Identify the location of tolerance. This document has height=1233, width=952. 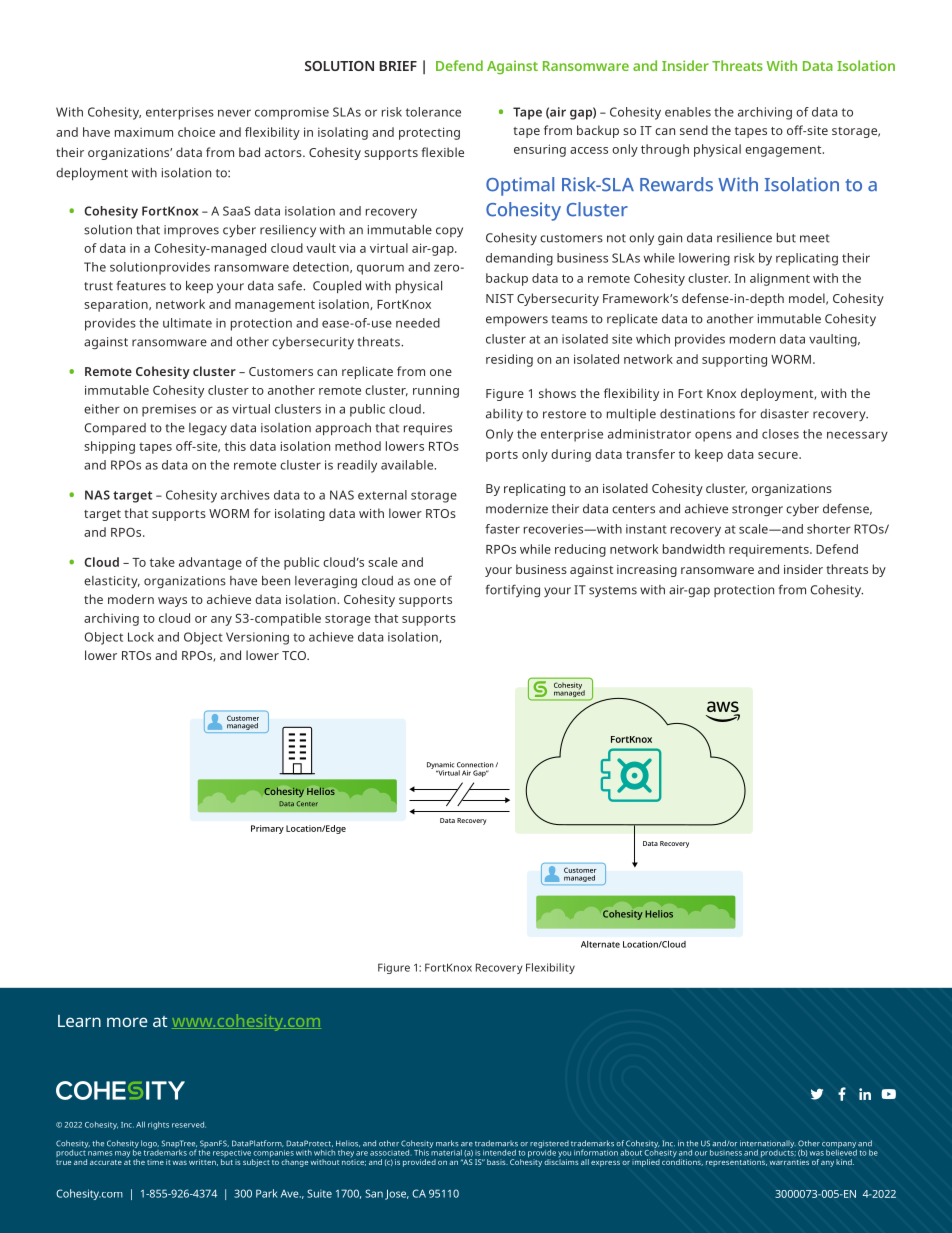
(433, 112).
